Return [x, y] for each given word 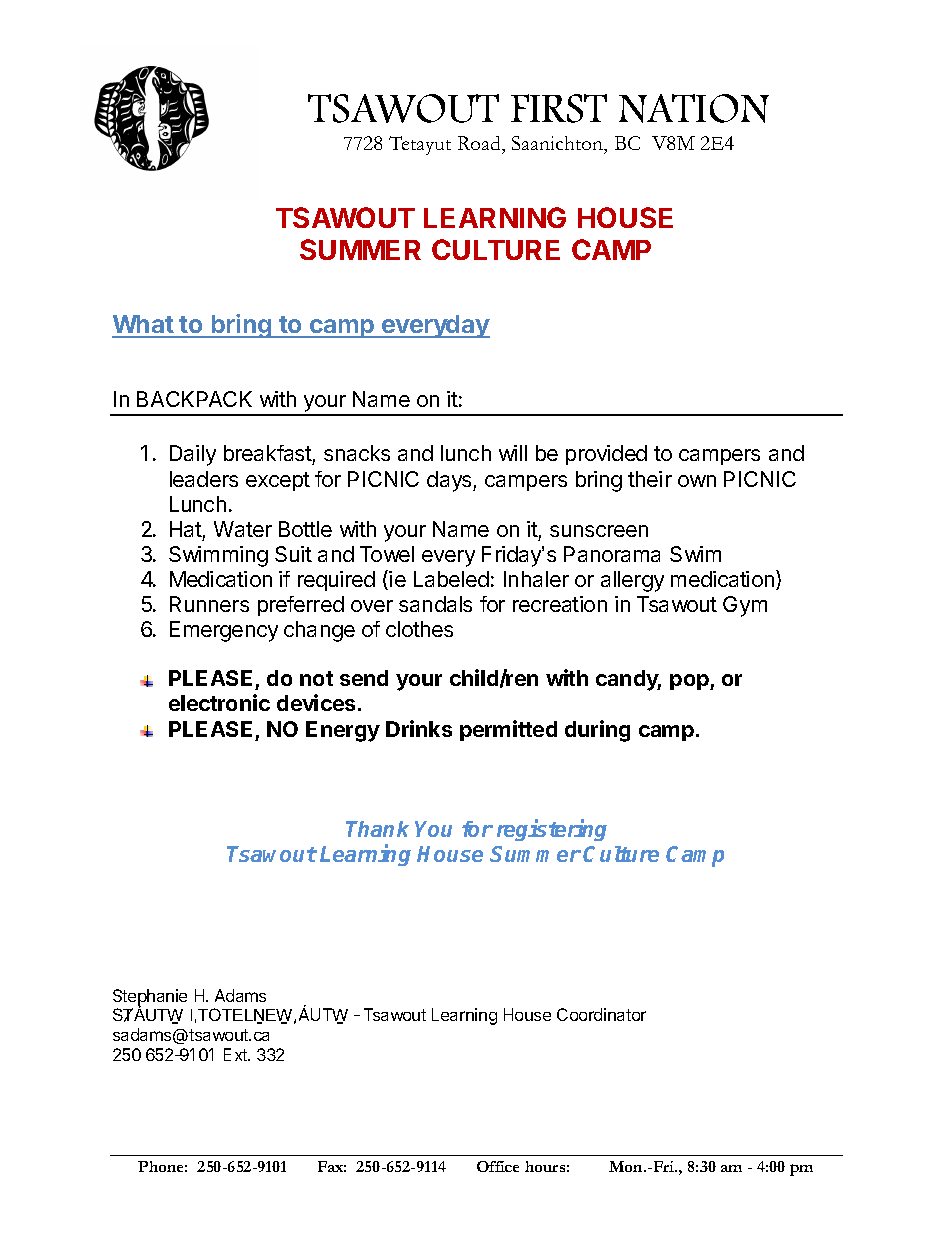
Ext [237, 1054]
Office [498, 1166]
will [513, 453]
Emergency [224, 631]
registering [552, 830]
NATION [694, 108]
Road [480, 145]
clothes [419, 629]
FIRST [559, 108]
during [597, 731]
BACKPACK [194, 399]
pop [690, 682]
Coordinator [601, 1014]
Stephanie [150, 998]
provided [606, 455]
